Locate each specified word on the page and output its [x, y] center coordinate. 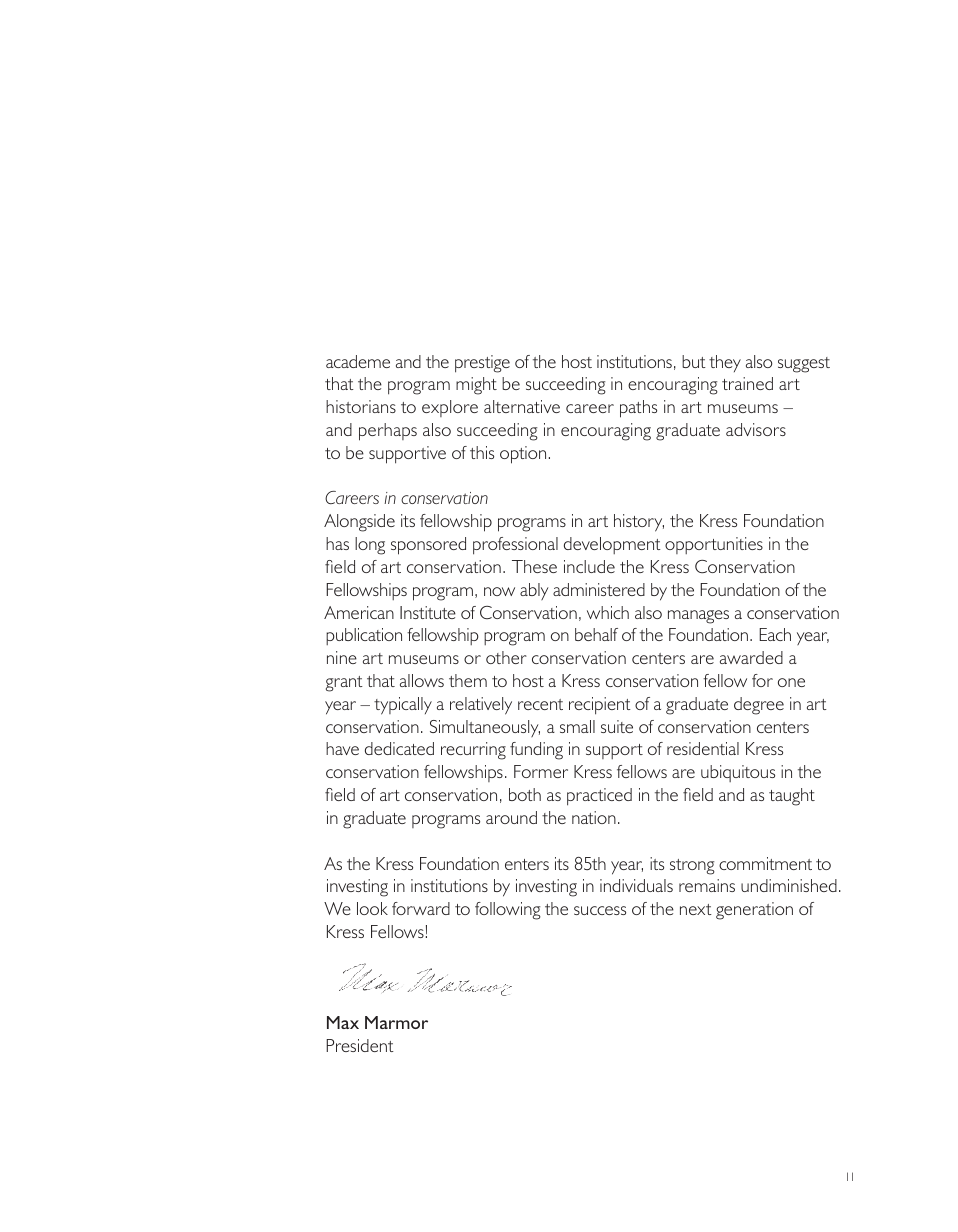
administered [599, 589]
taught [792, 797]
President [360, 1045]
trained [747, 383]
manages [698, 617]
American [359, 612]
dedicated [399, 748]
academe [358, 361]
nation [594, 817]
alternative [522, 406]
